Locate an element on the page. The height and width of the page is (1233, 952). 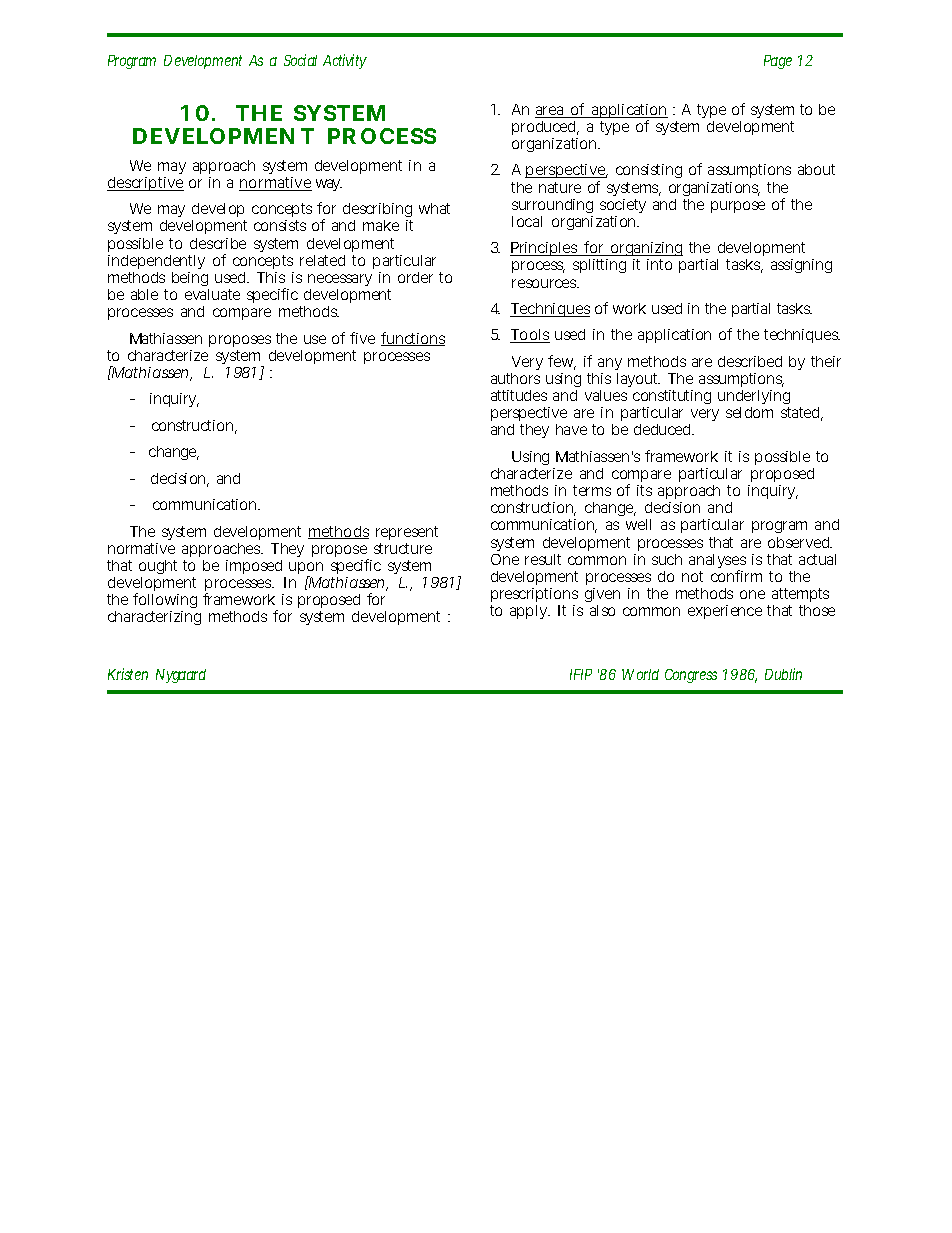
Social is located at coordinates (300, 60).
